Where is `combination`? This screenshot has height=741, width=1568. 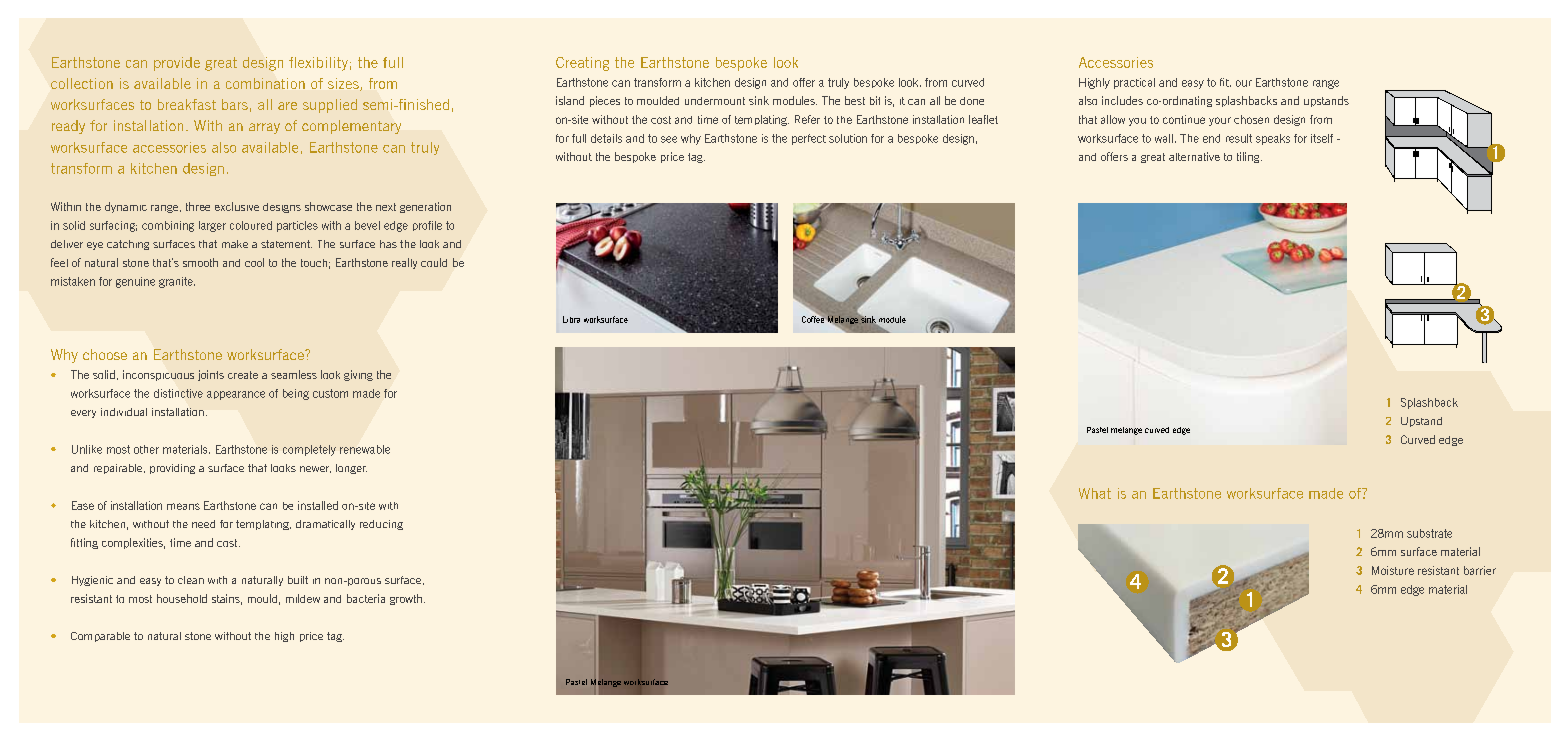 combination is located at coordinates (265, 83).
